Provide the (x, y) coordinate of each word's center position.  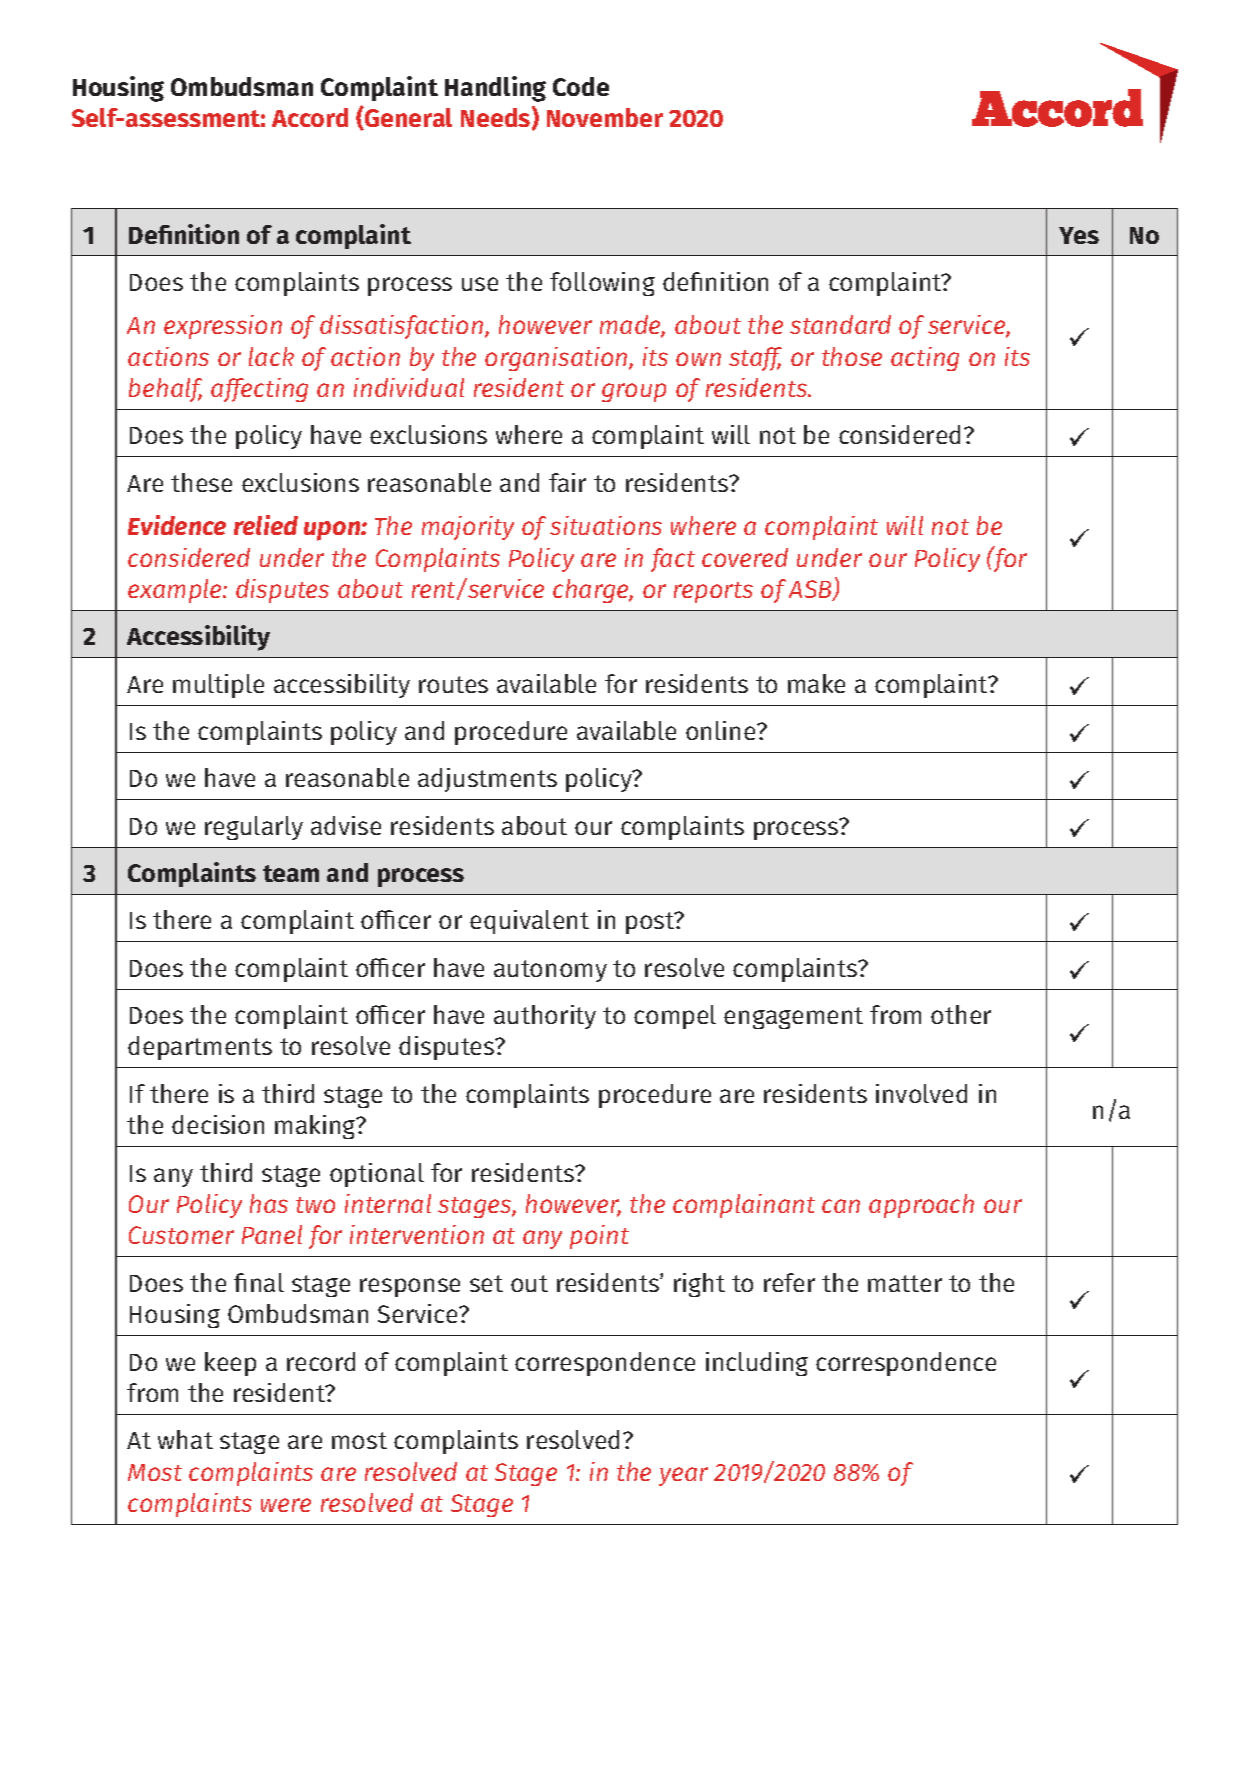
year (683, 1476)
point (599, 1237)
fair (567, 482)
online (722, 730)
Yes (1079, 235)
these (201, 482)
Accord (310, 117)
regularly (254, 828)
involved (921, 1093)
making (316, 1127)
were (286, 1505)
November (605, 117)
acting (925, 359)
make (816, 683)
